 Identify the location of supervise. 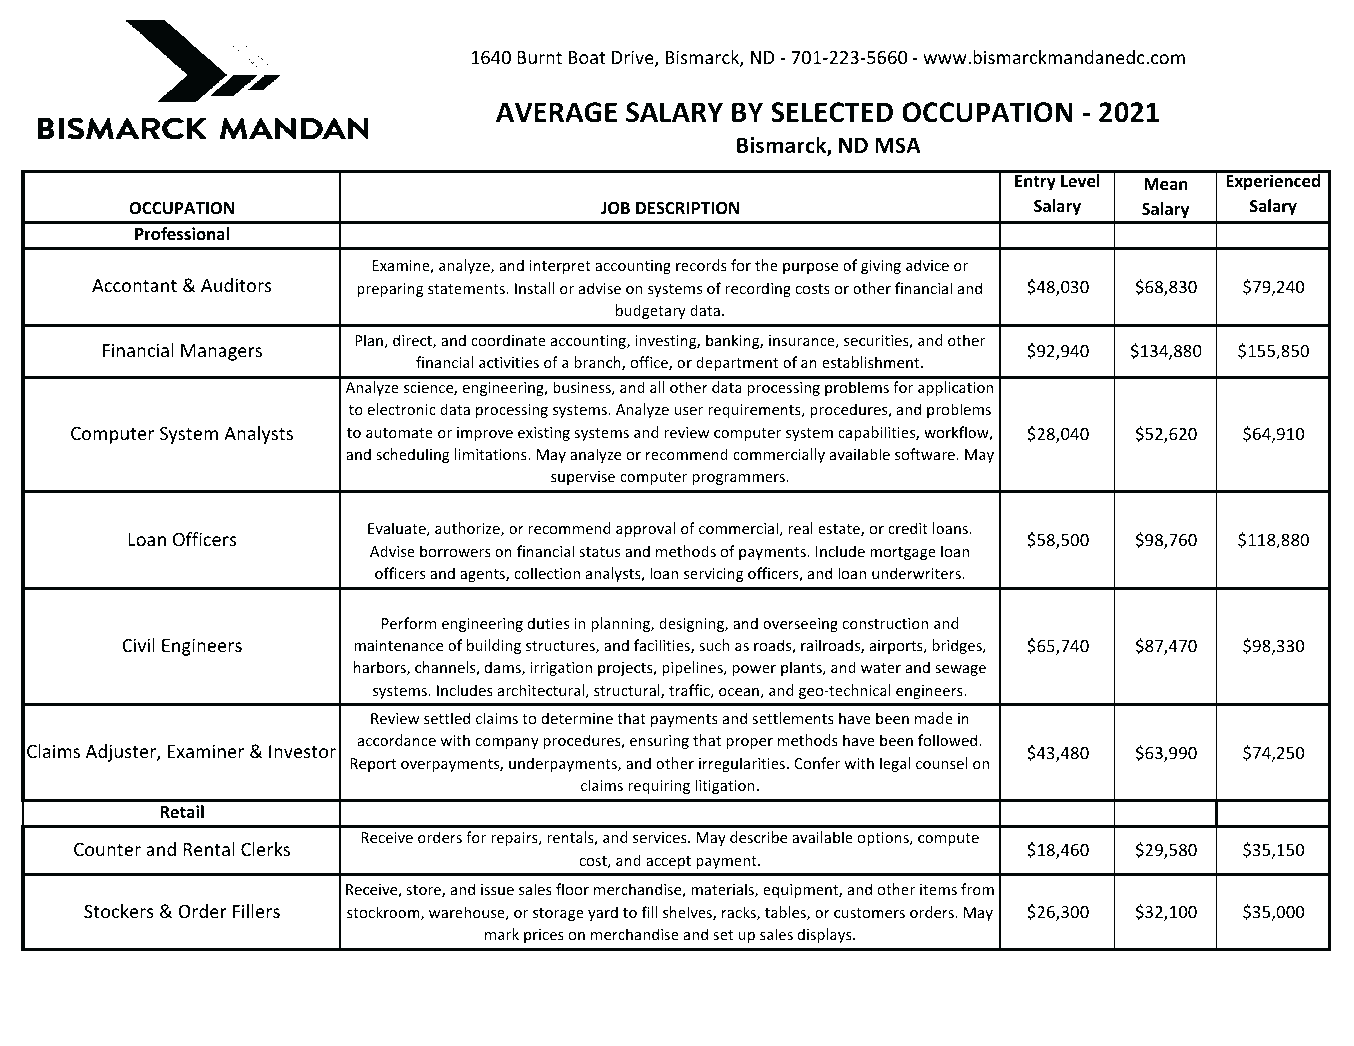
(583, 478).
